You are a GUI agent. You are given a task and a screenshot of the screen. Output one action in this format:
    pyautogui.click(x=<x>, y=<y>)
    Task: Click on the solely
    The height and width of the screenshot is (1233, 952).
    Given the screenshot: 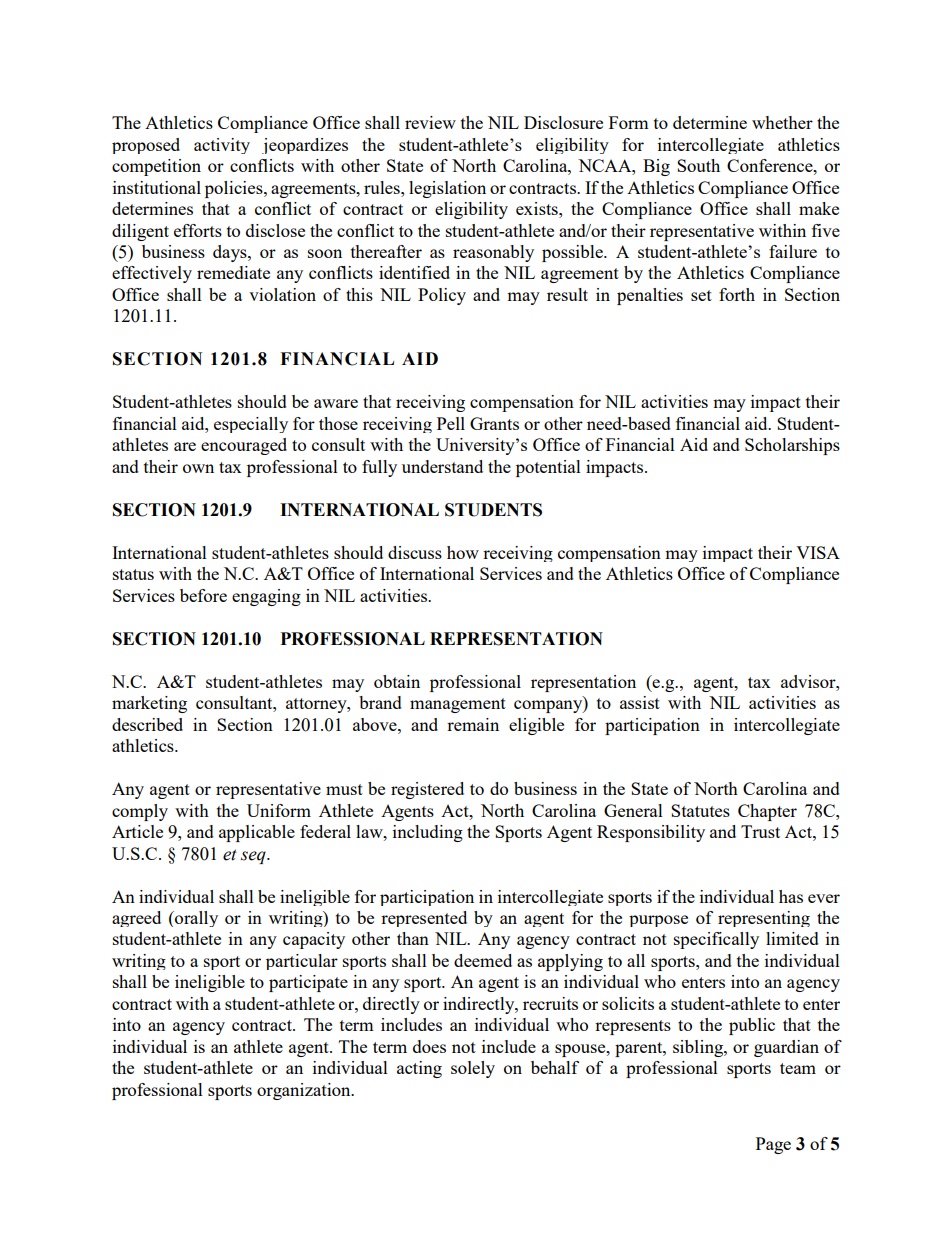 What is the action you would take?
    pyautogui.click(x=473, y=1069)
